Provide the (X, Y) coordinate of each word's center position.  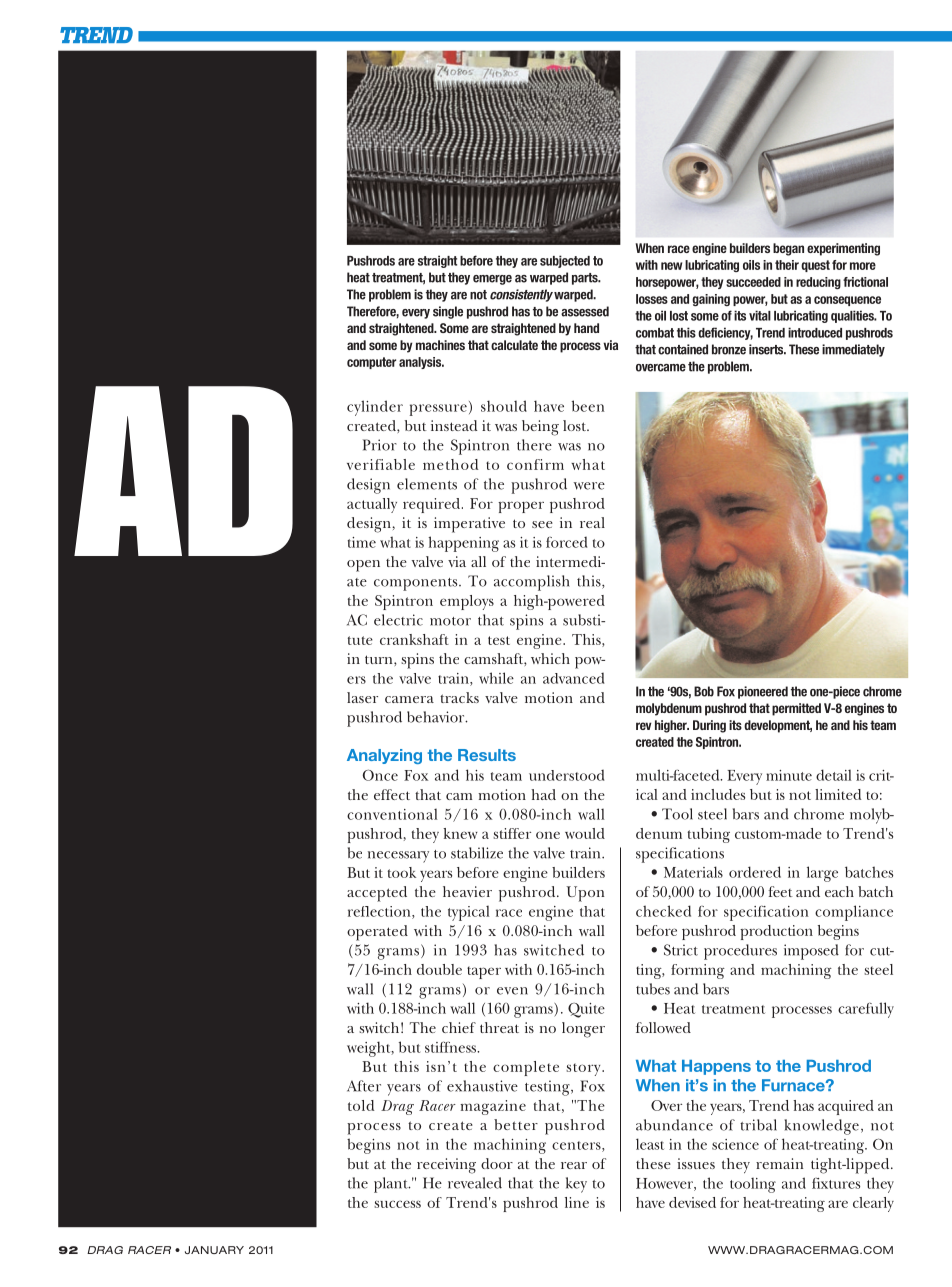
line (577, 1202)
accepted (377, 894)
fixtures (836, 1183)
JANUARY (214, 1250)
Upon (585, 894)
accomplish (532, 583)
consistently (521, 295)
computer (371, 363)
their (787, 265)
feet (780, 891)
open (363, 566)
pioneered (763, 692)
